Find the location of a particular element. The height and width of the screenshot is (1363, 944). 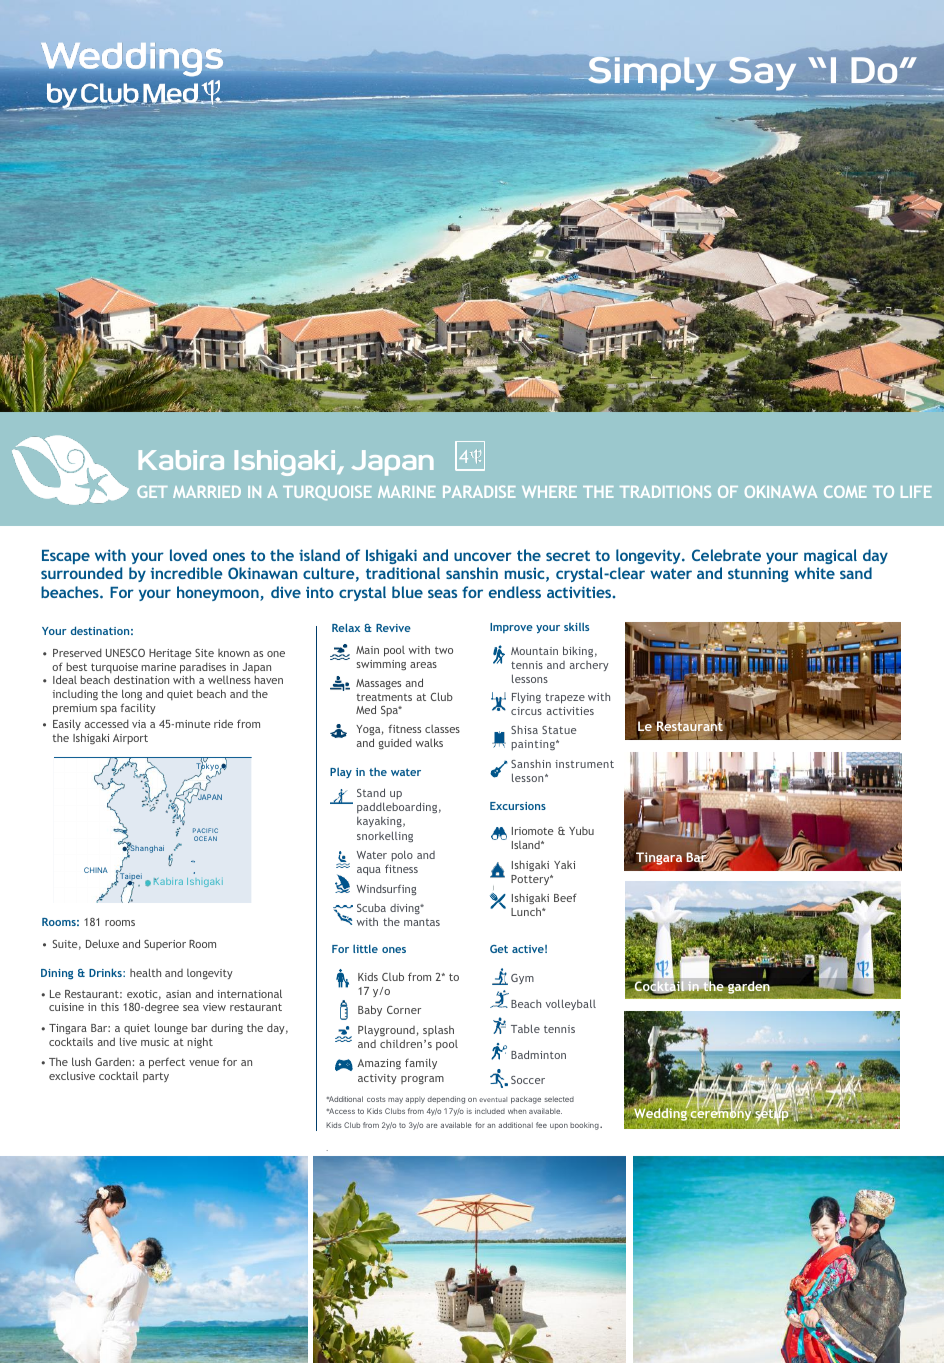

instrument is located at coordinates (584, 764).
